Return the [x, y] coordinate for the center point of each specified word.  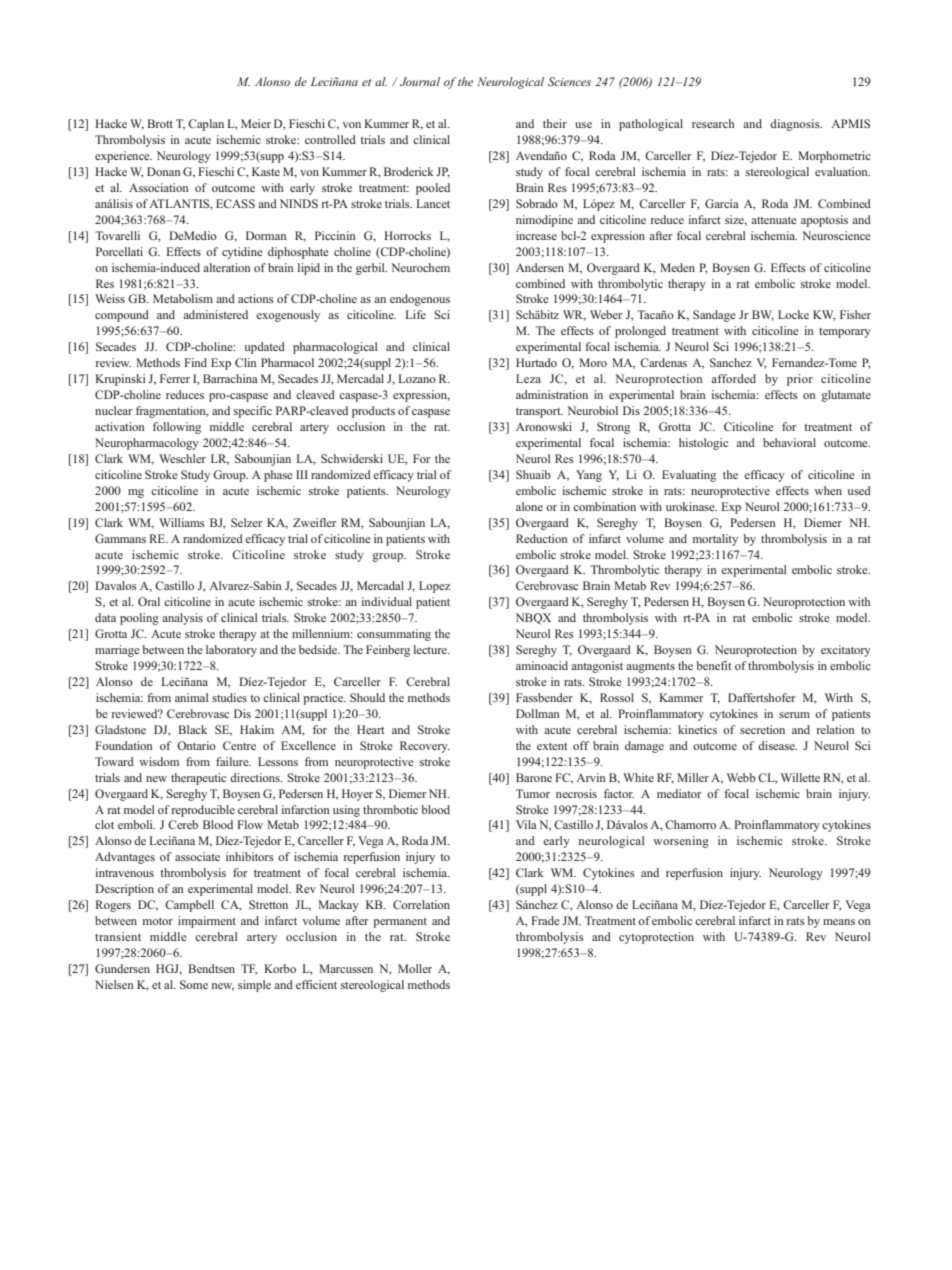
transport [539, 413]
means [839, 922]
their [555, 123]
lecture [431, 649]
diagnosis [796, 125]
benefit [713, 665]
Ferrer [175, 378]
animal [192, 697]
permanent [400, 923]
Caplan [206, 125]
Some [194, 984]
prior [800, 380]
